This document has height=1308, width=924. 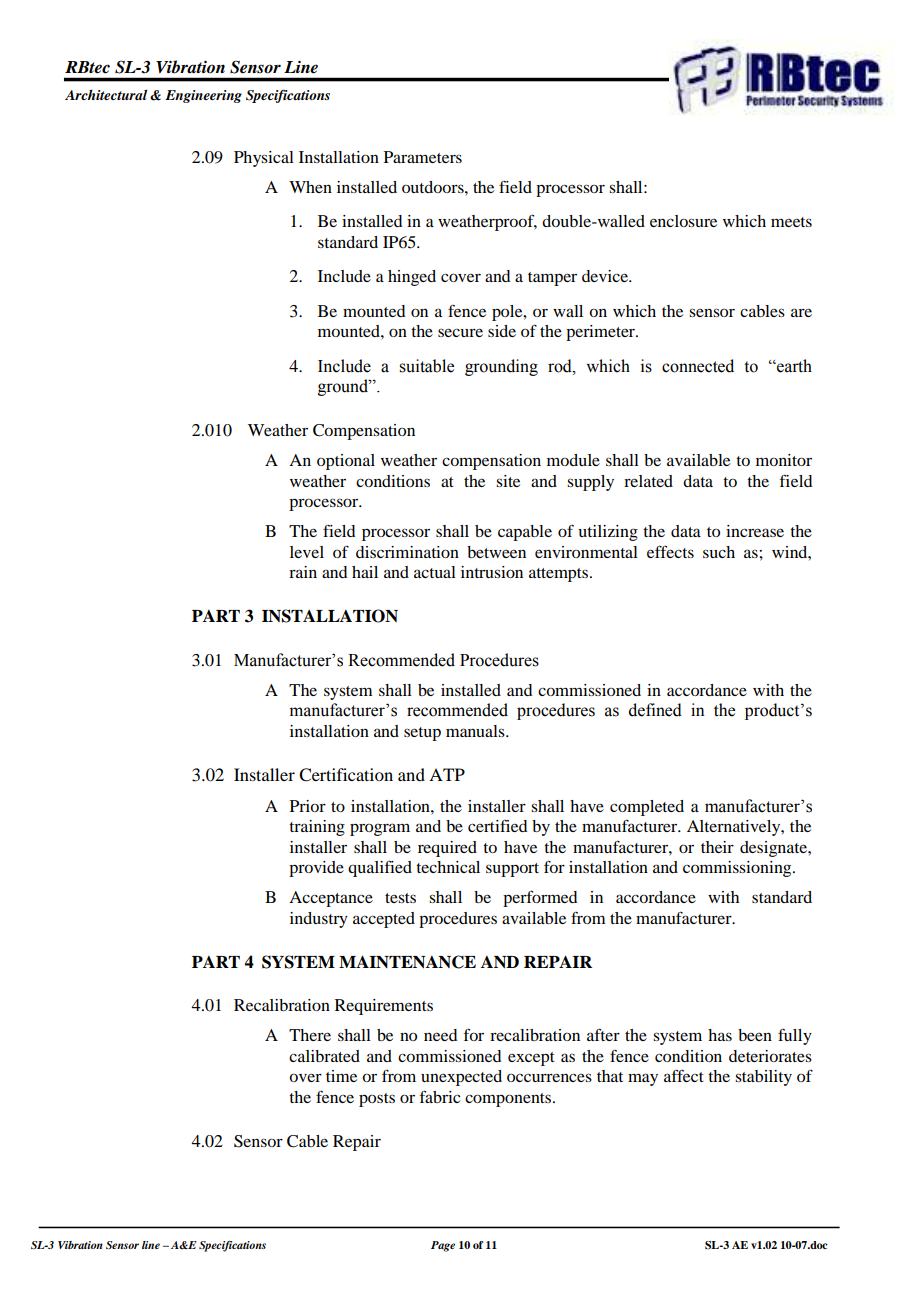 What do you see at coordinates (755, 531) in the document?
I see `increase` at bounding box center [755, 531].
